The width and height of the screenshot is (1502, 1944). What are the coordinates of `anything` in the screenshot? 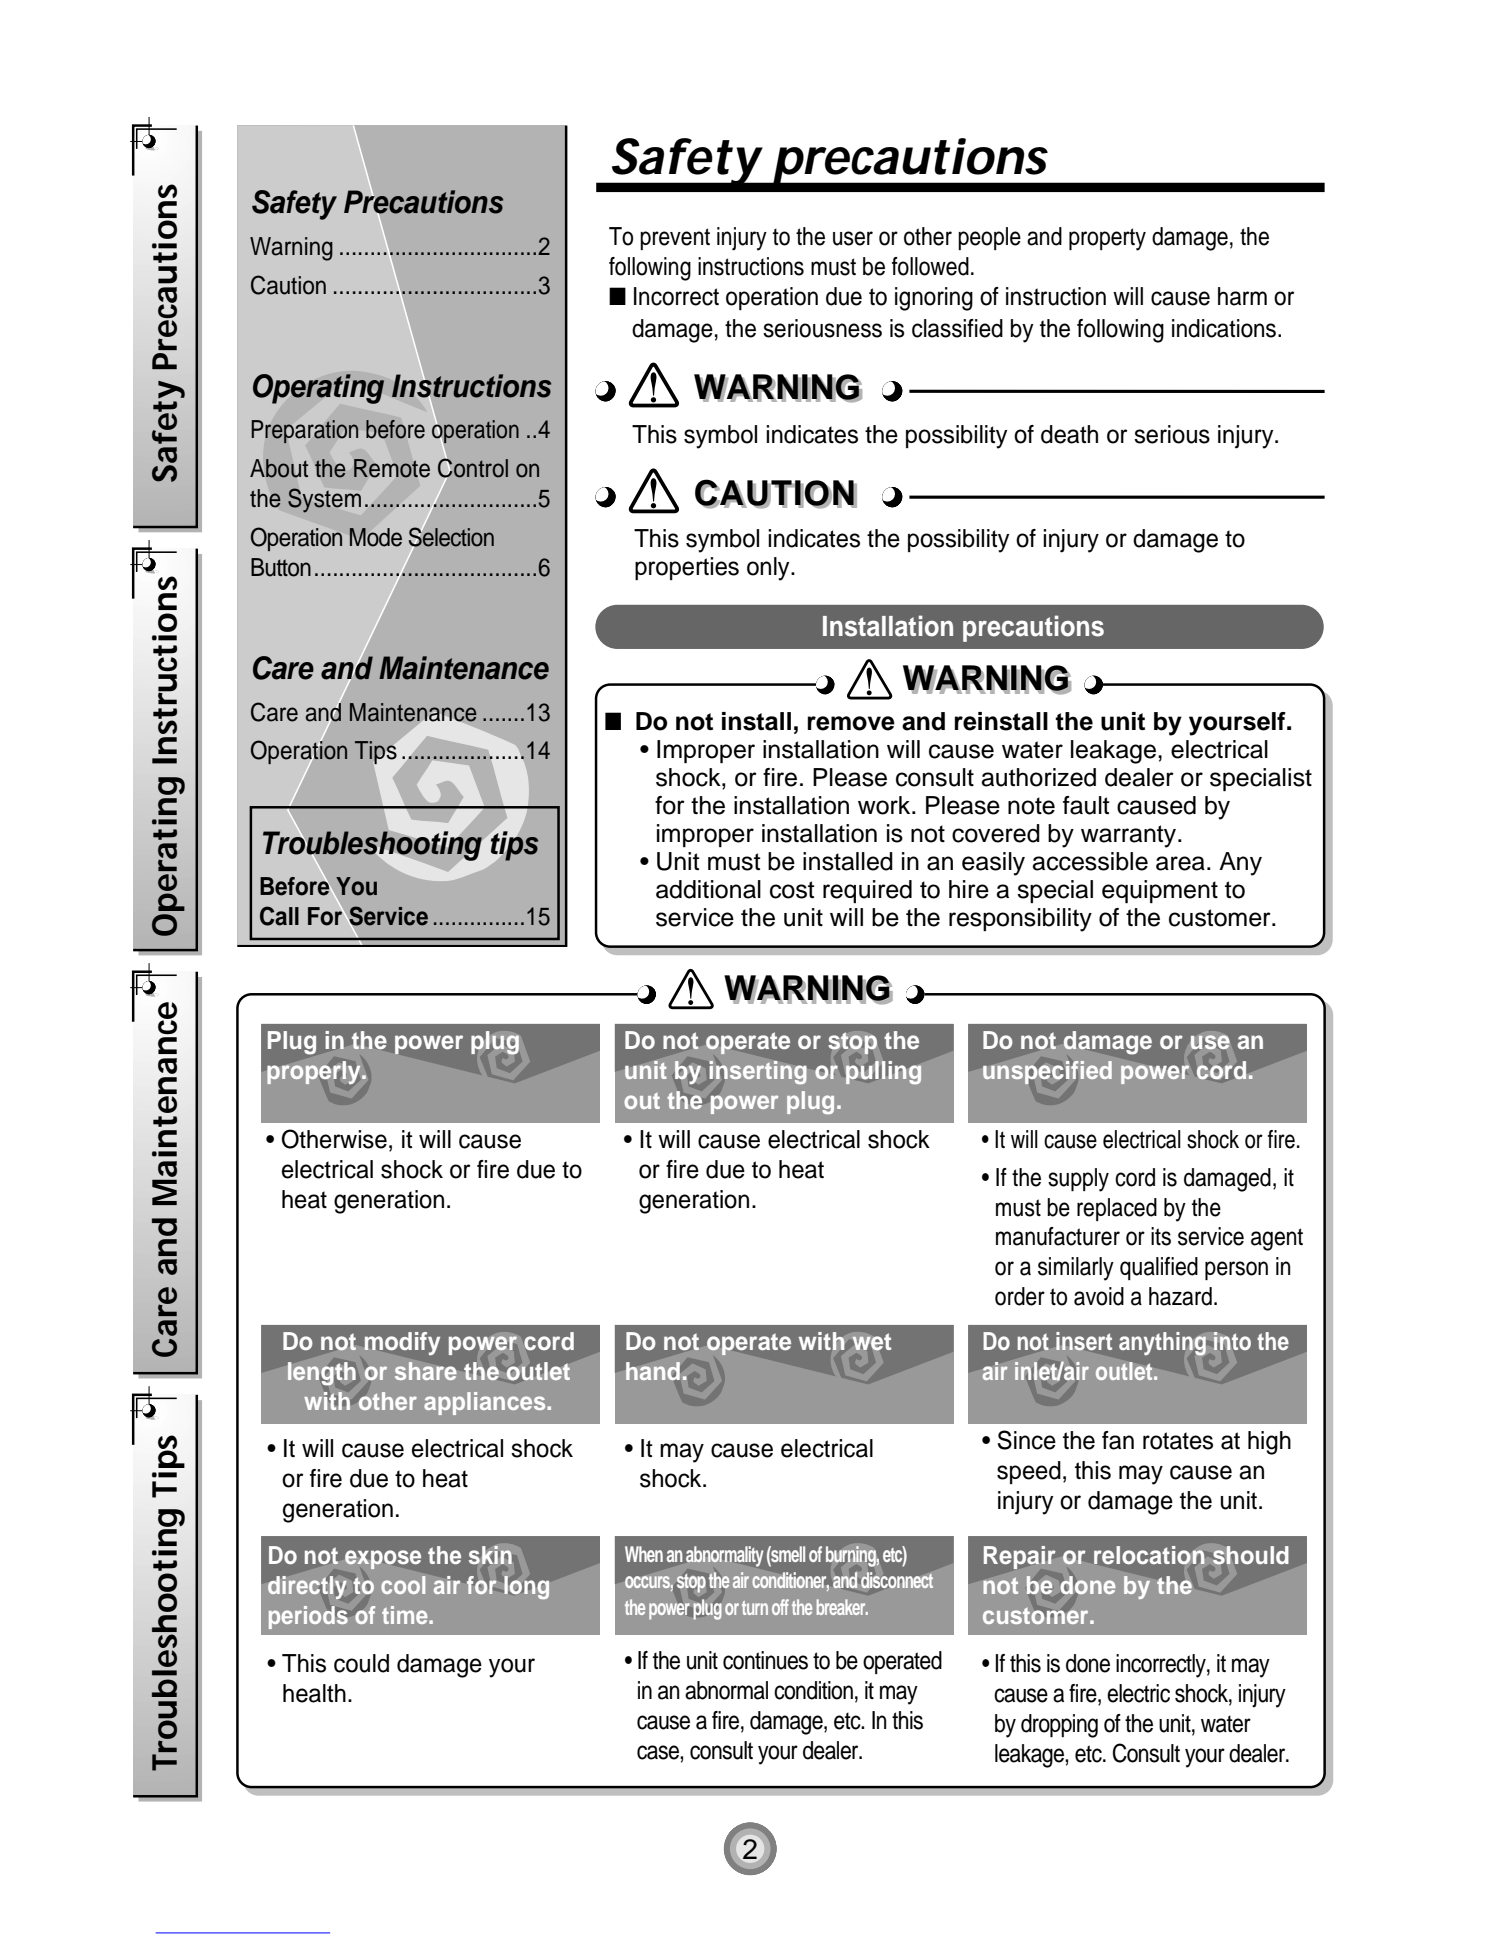 It's located at (1162, 1344).
